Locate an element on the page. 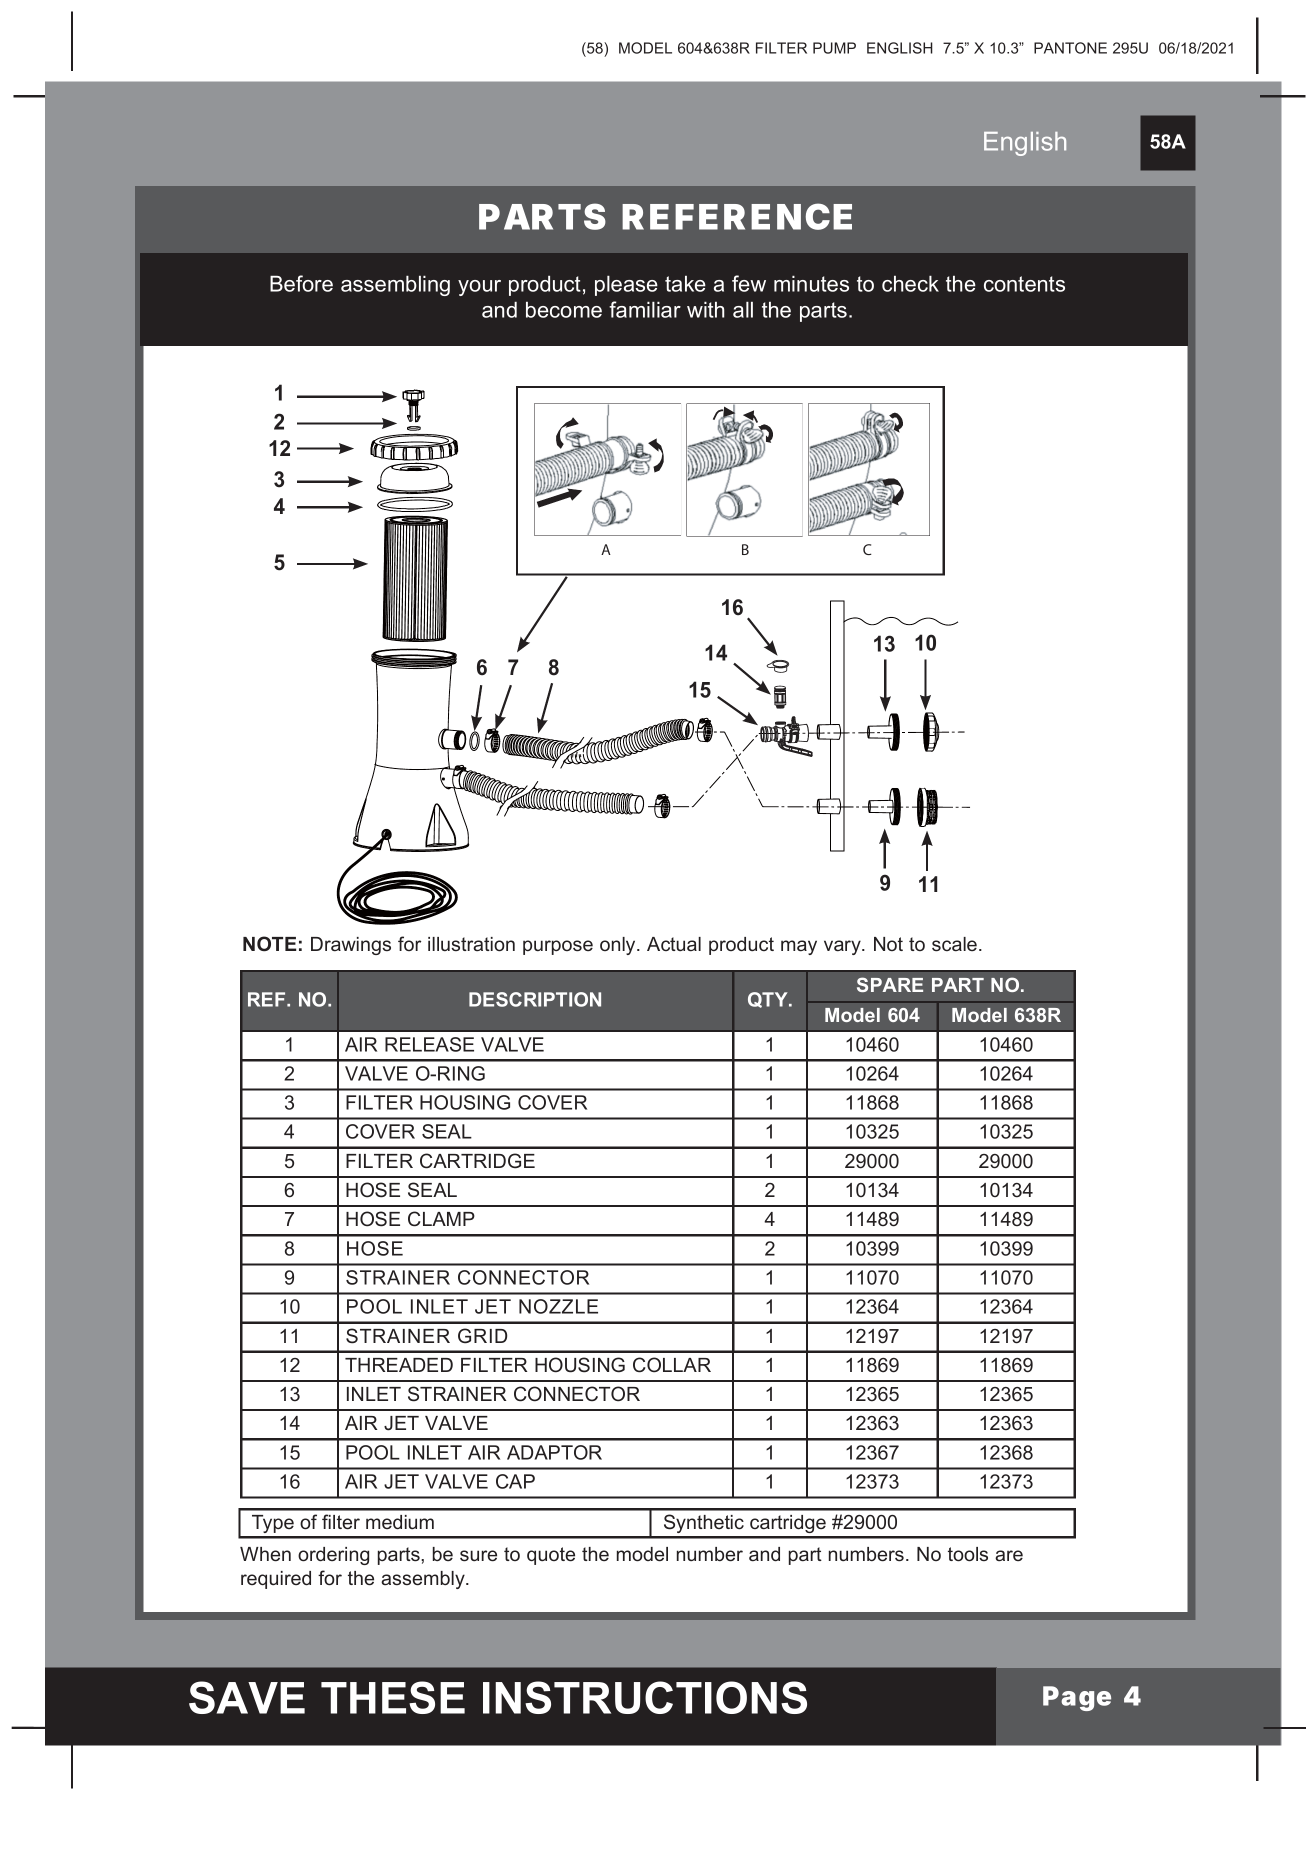 Image resolution: width=1306 pixels, height=1849 pixels. Actual is located at coordinates (674, 944).
